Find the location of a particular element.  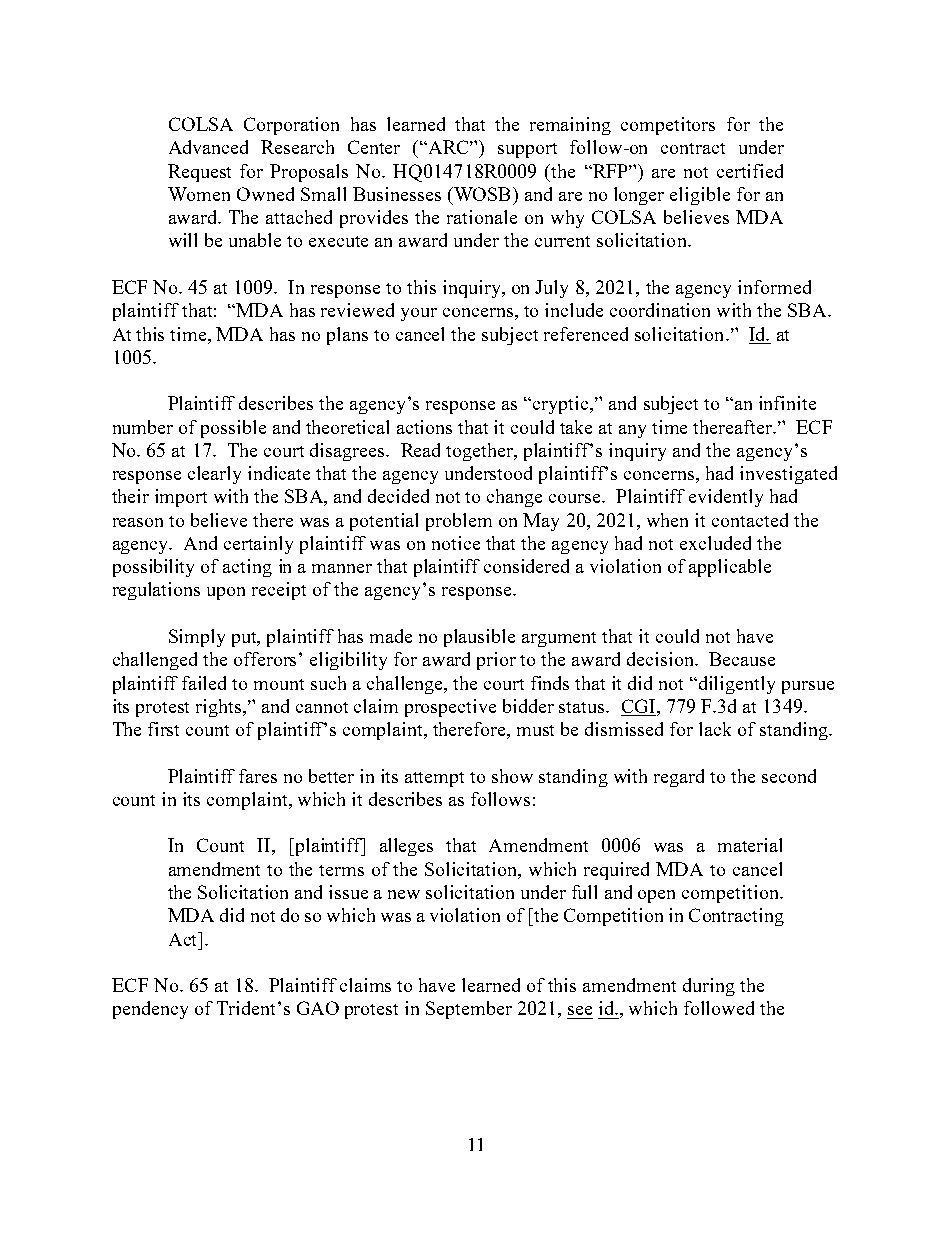

during is located at coordinates (709, 987).
